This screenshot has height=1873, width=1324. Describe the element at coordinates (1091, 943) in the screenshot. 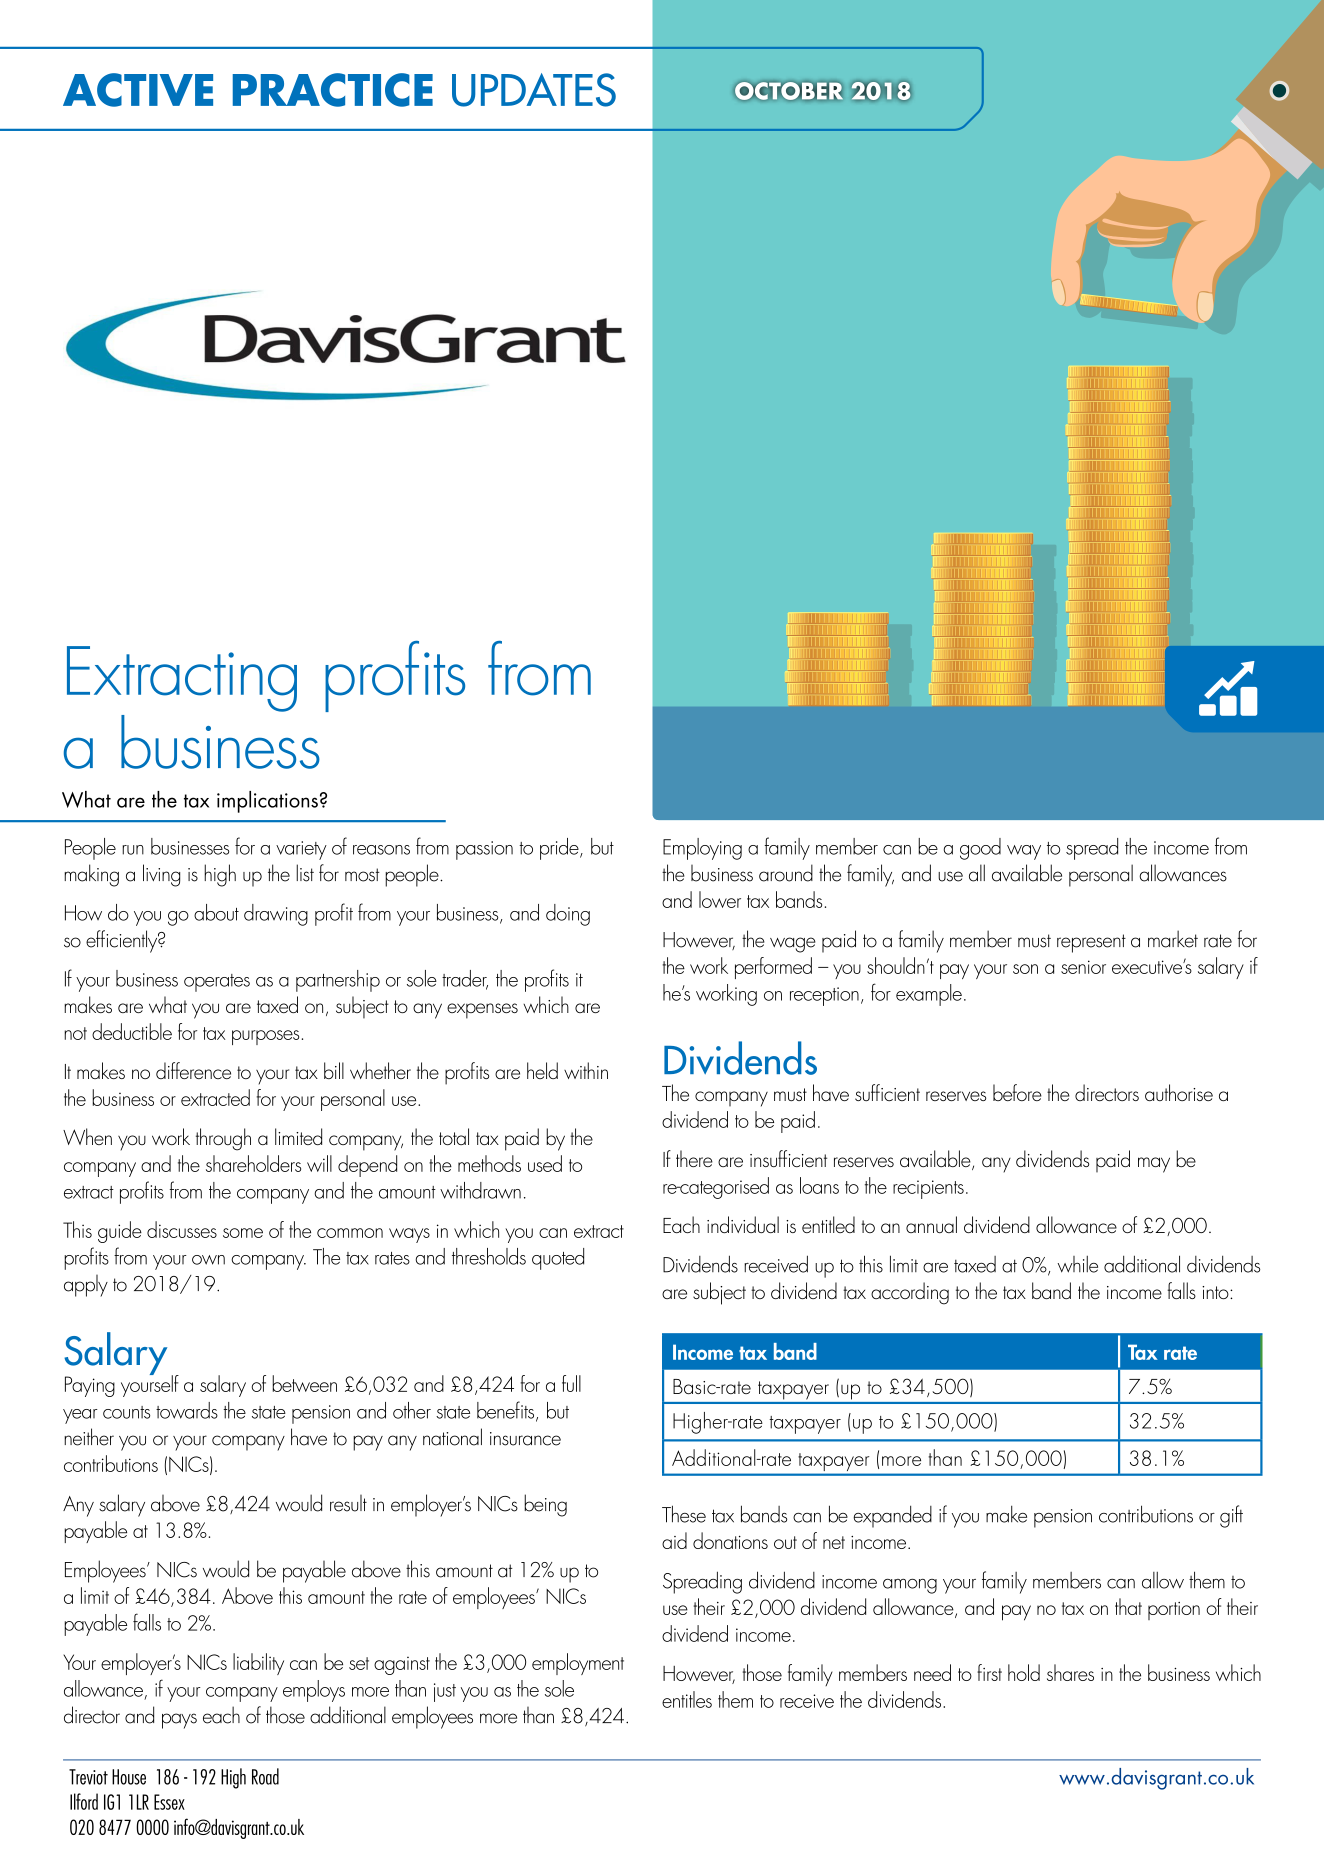

I see `represent` at that location.
